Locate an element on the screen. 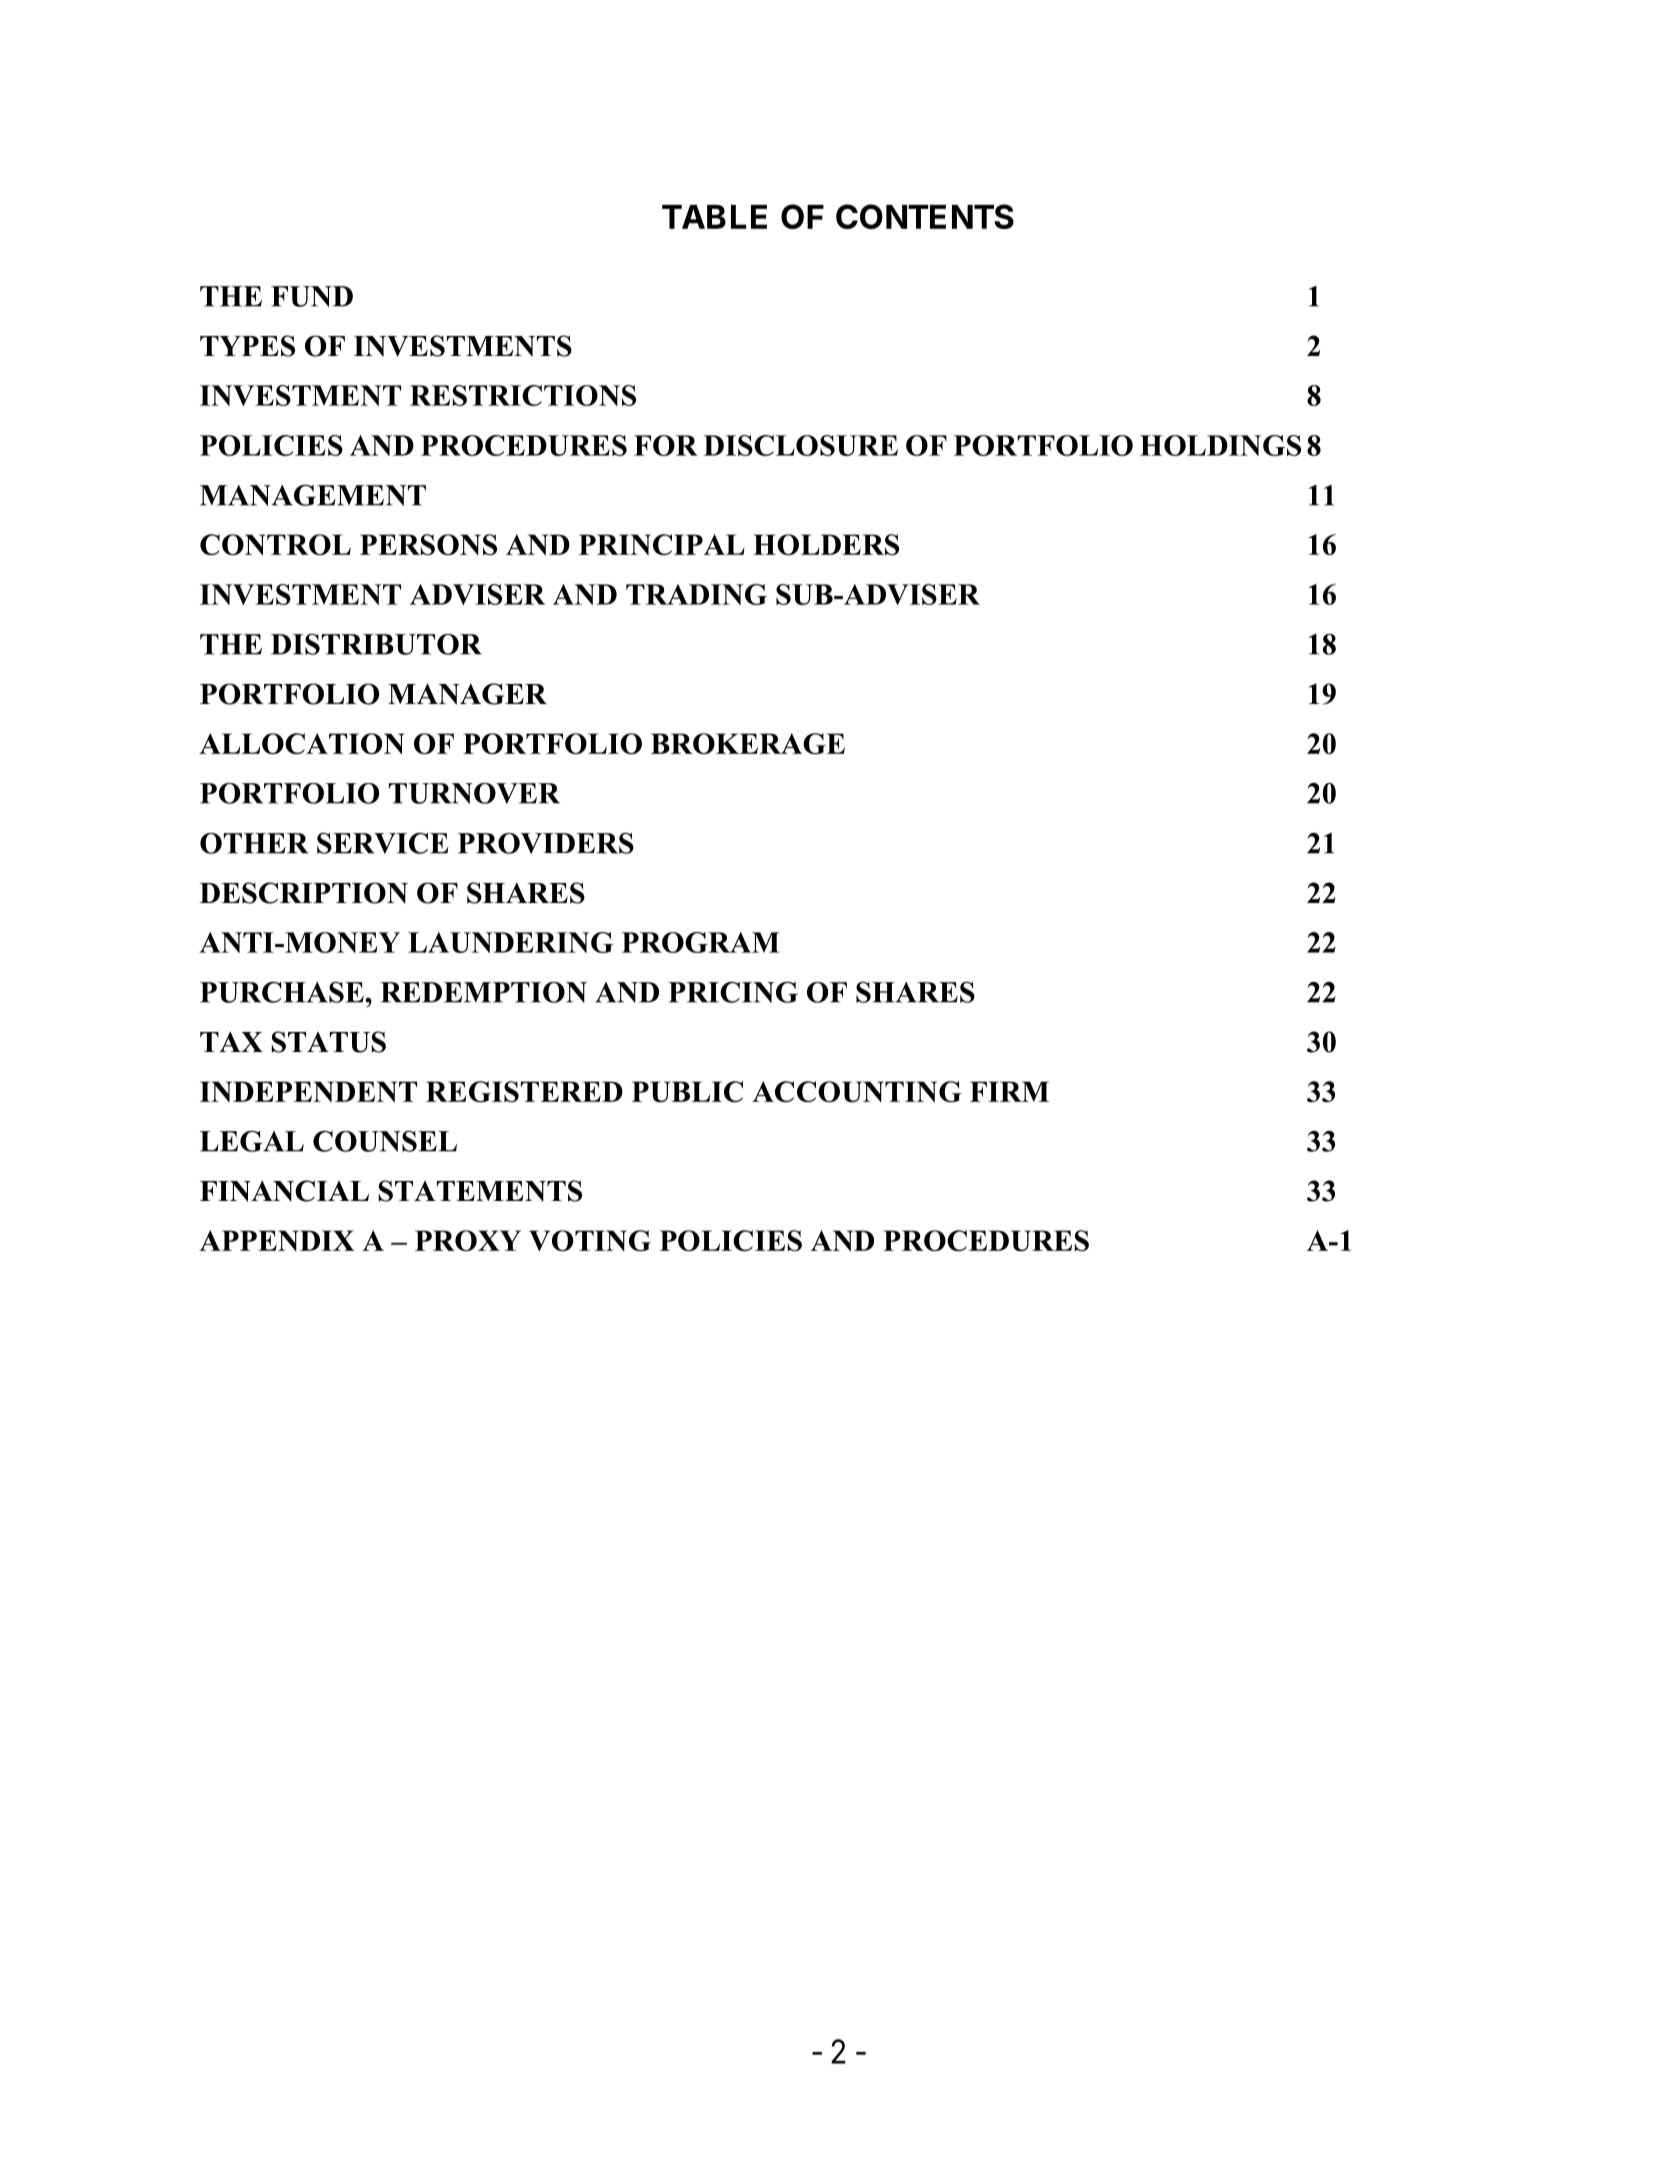  TABLE is located at coordinates (714, 217).
